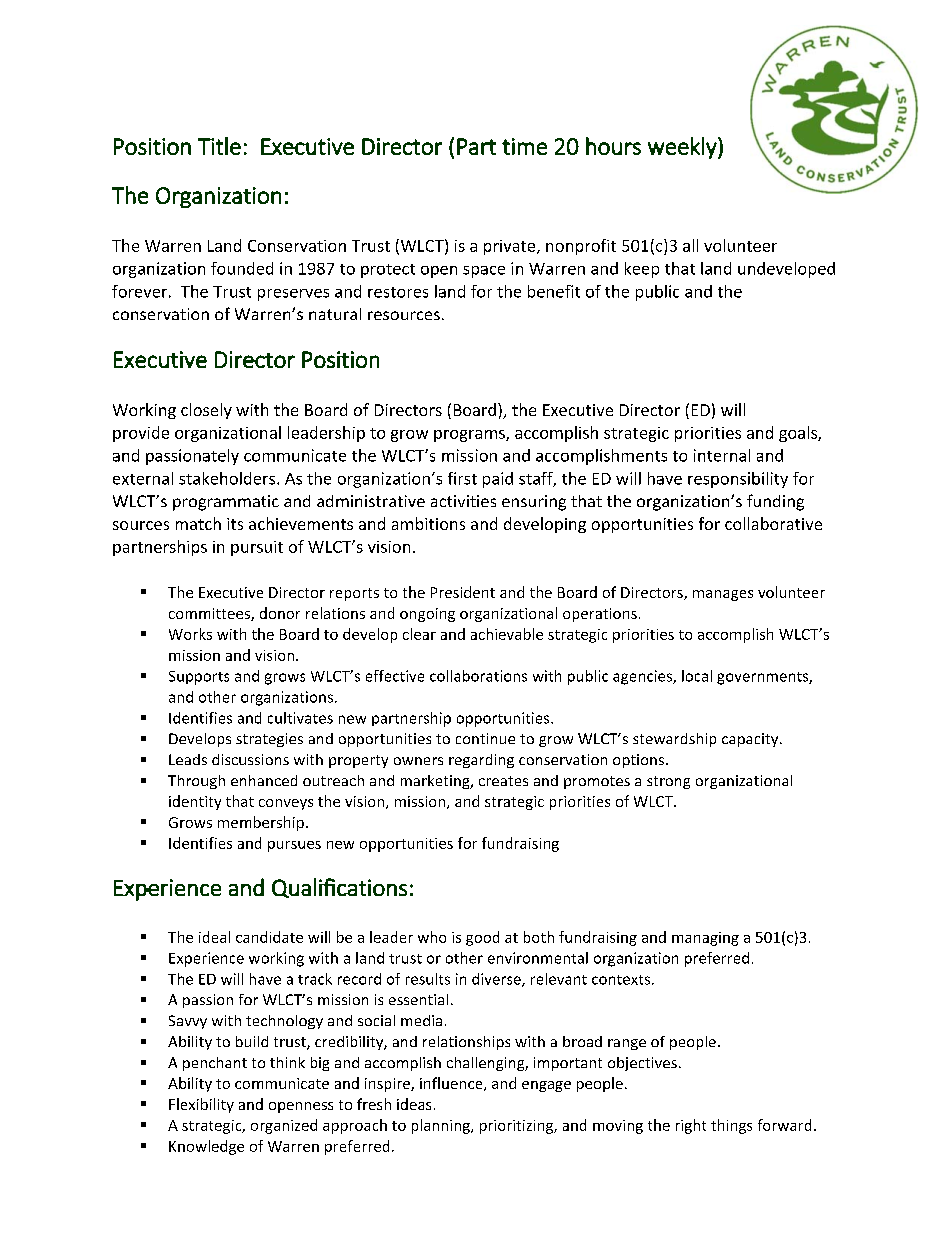 The height and width of the document is (1233, 952). Describe the element at coordinates (697, 676) in the document. I see `local` at that location.
